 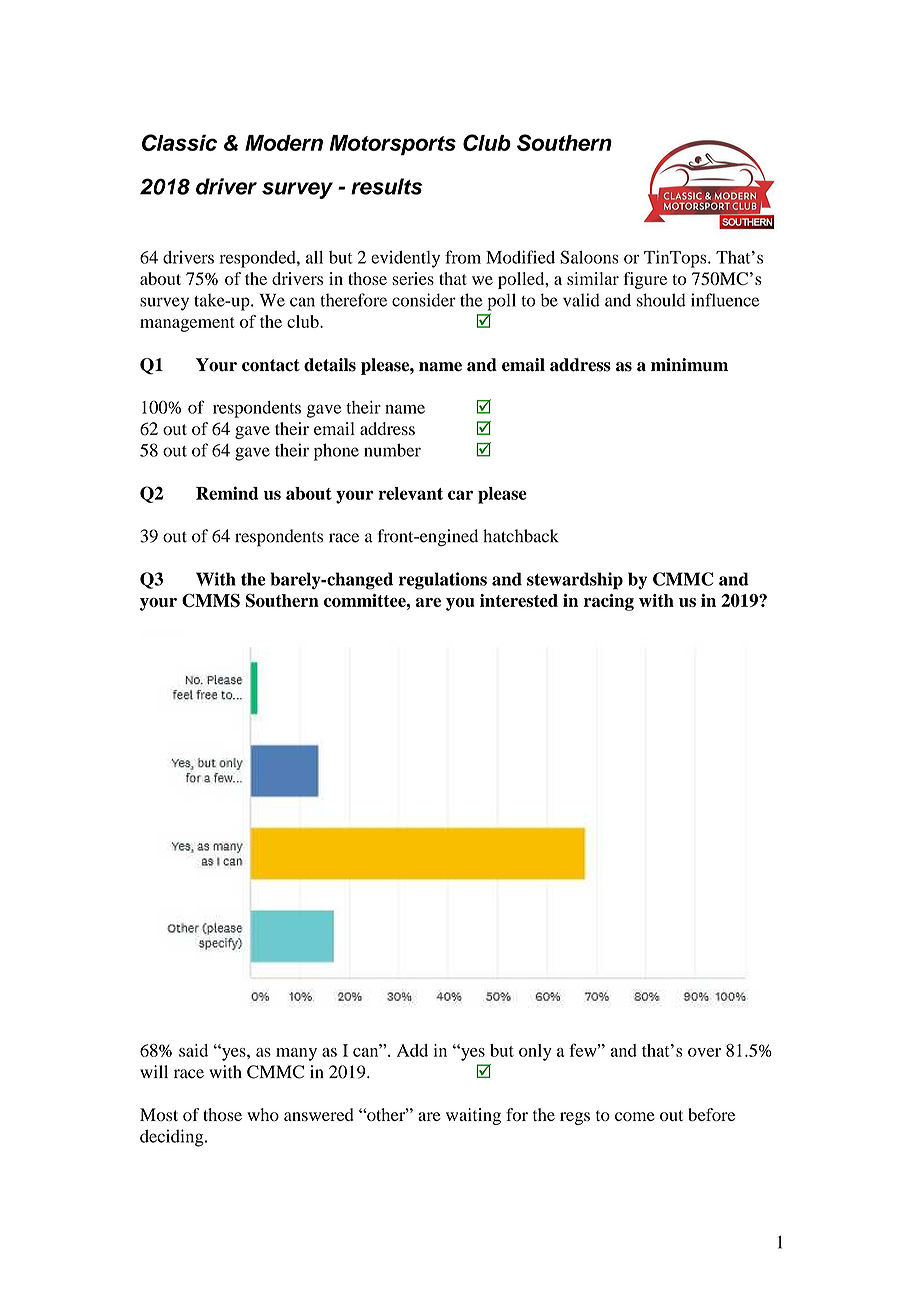 I want to click on racing, so click(x=609, y=602).
